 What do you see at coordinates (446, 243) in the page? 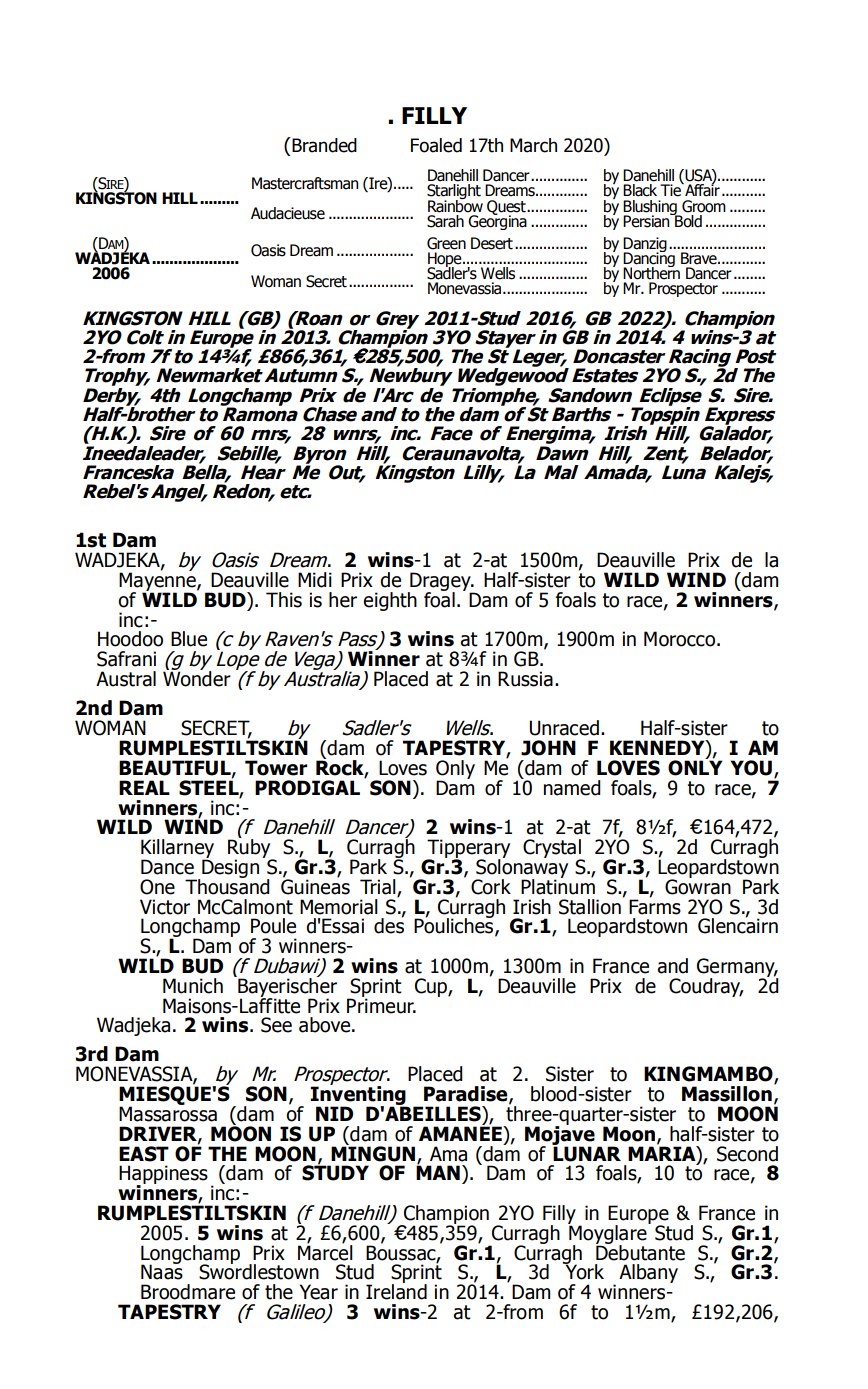
I see `Green` at bounding box center [446, 243].
